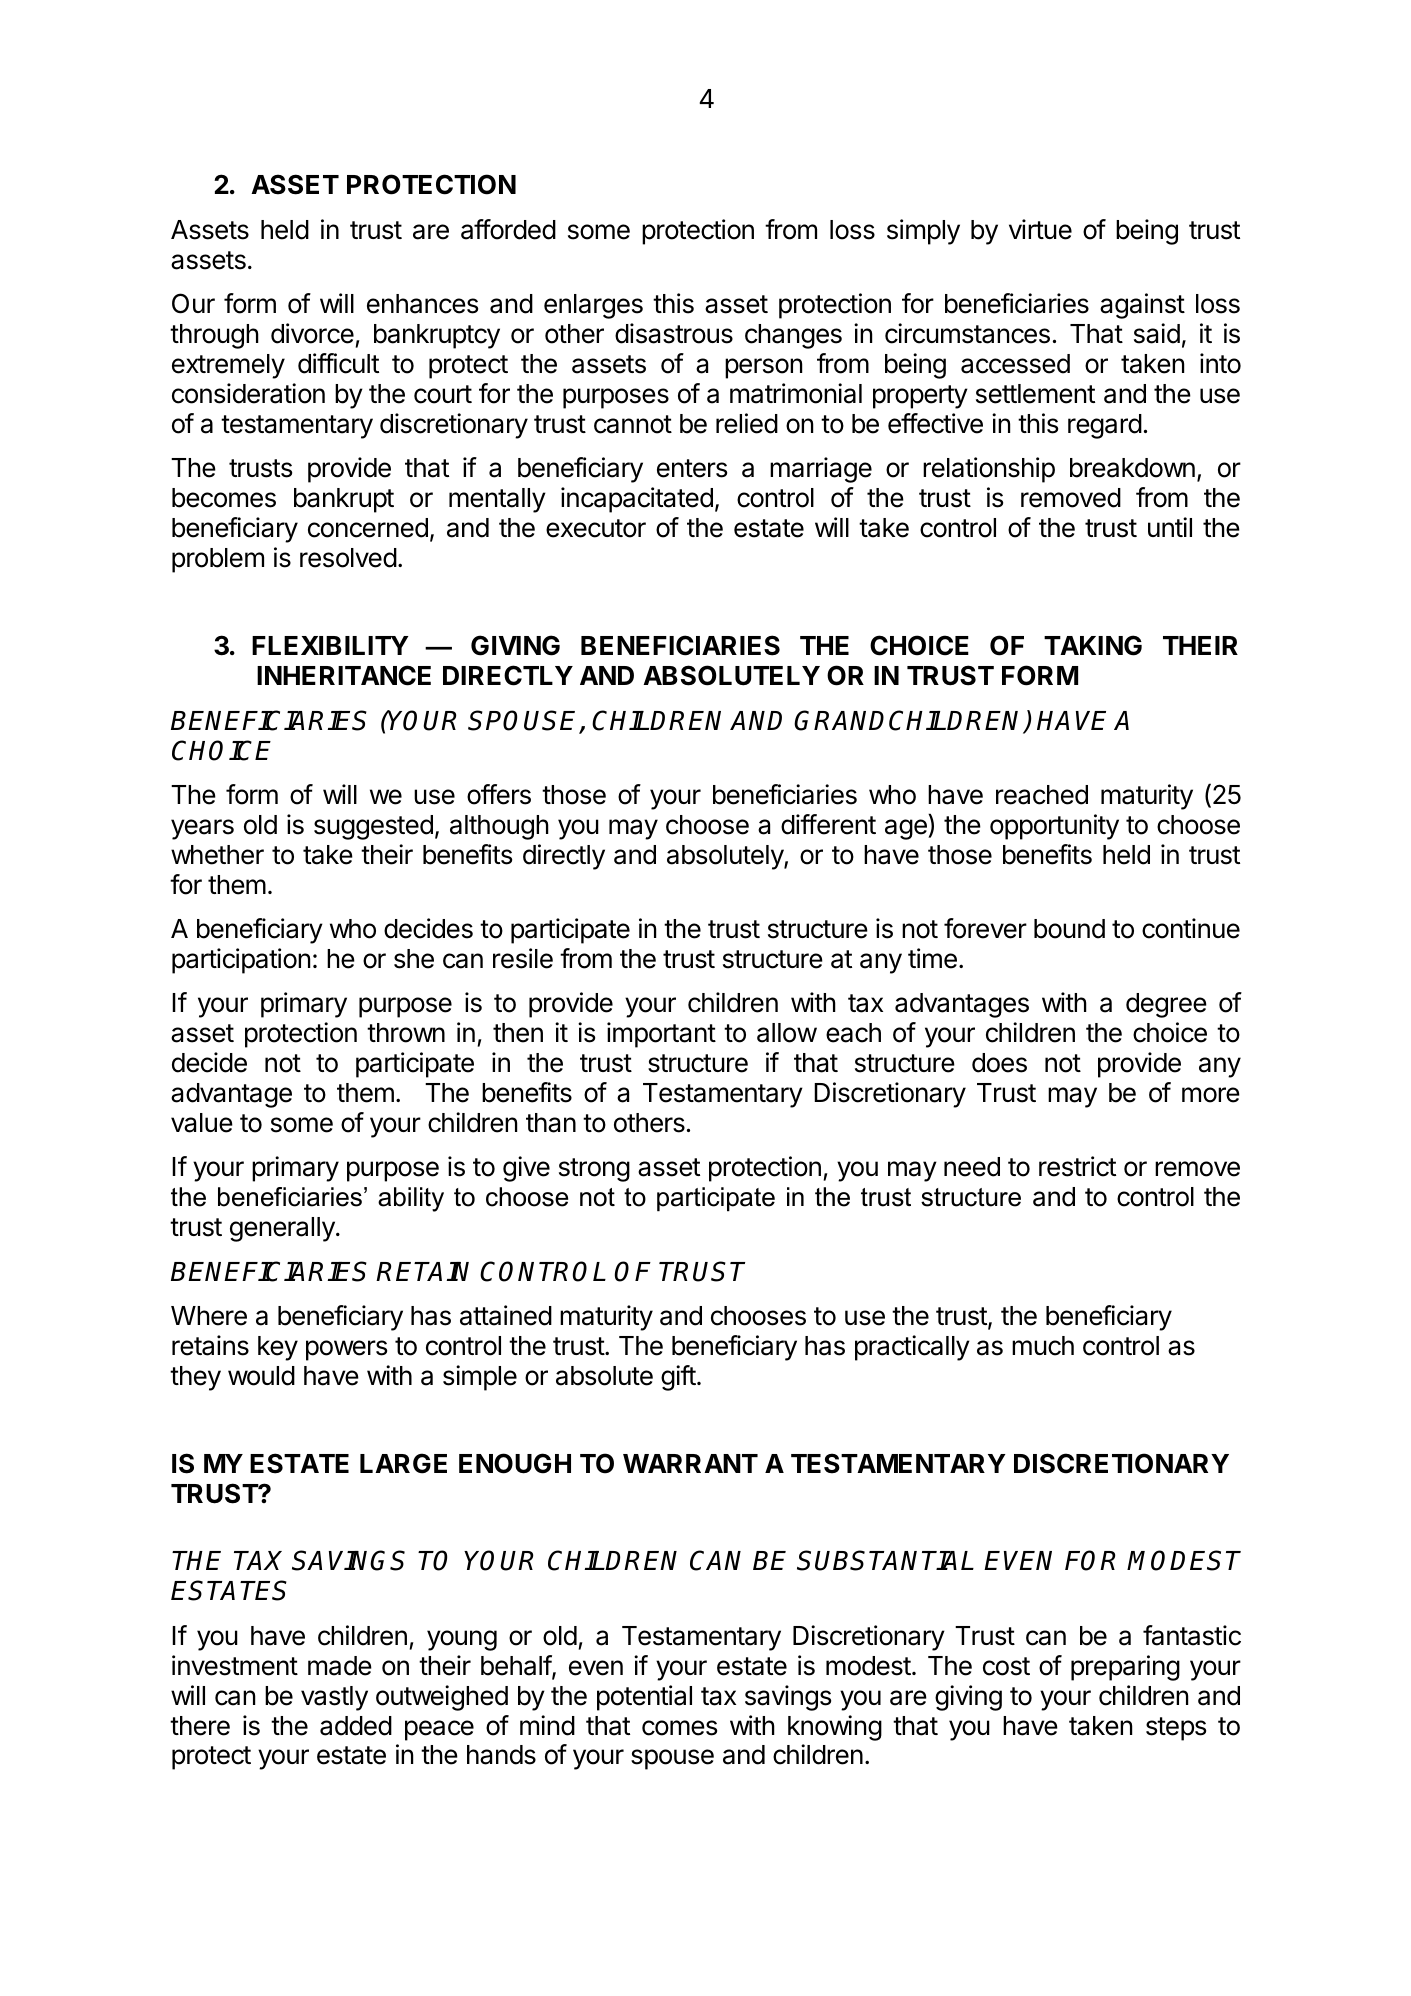 This screenshot has height=1996, width=1411. Describe the element at coordinates (1093, 645) in the screenshot. I see `TAKING` at that location.
